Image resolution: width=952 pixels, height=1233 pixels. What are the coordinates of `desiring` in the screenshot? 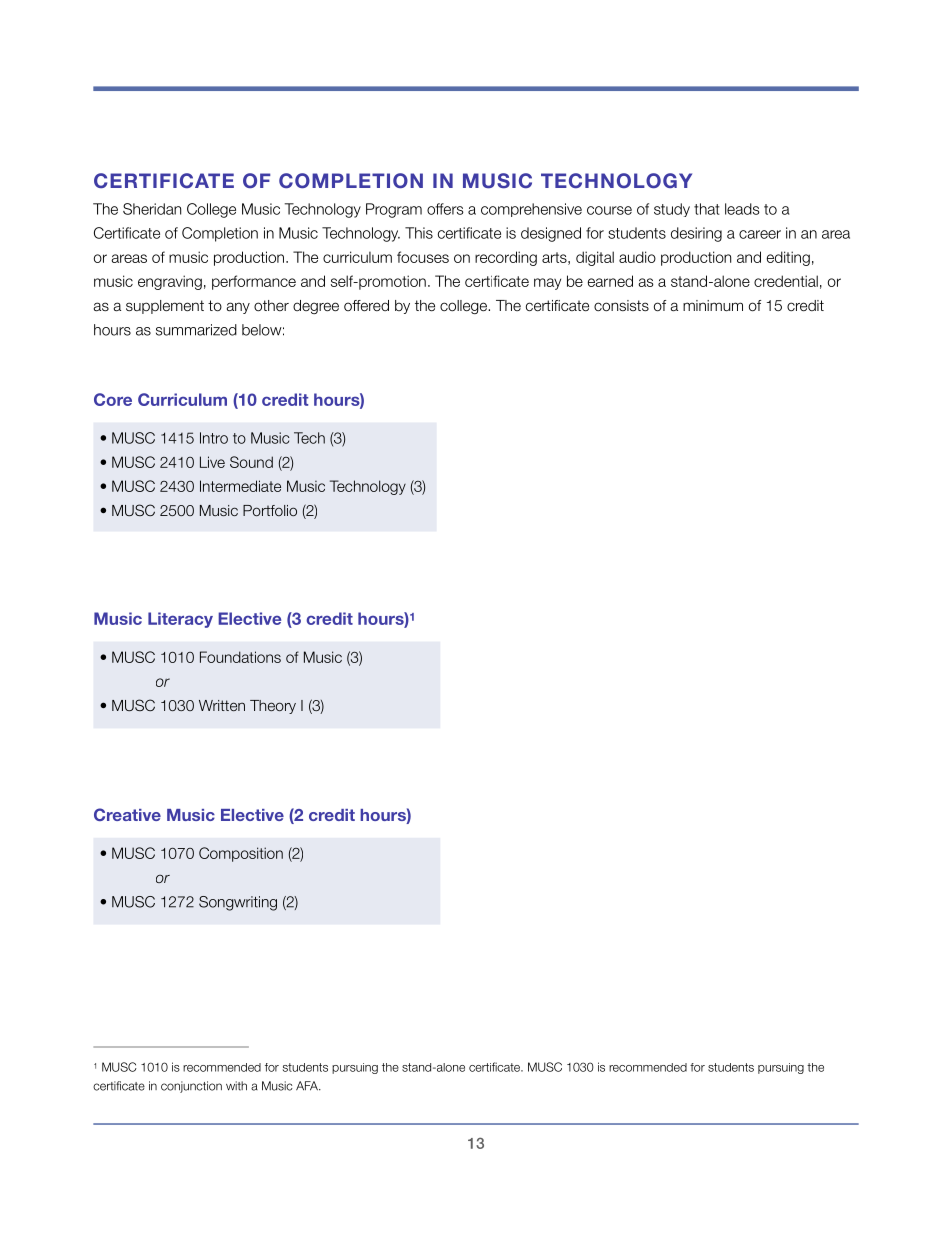 It's located at (696, 234).
